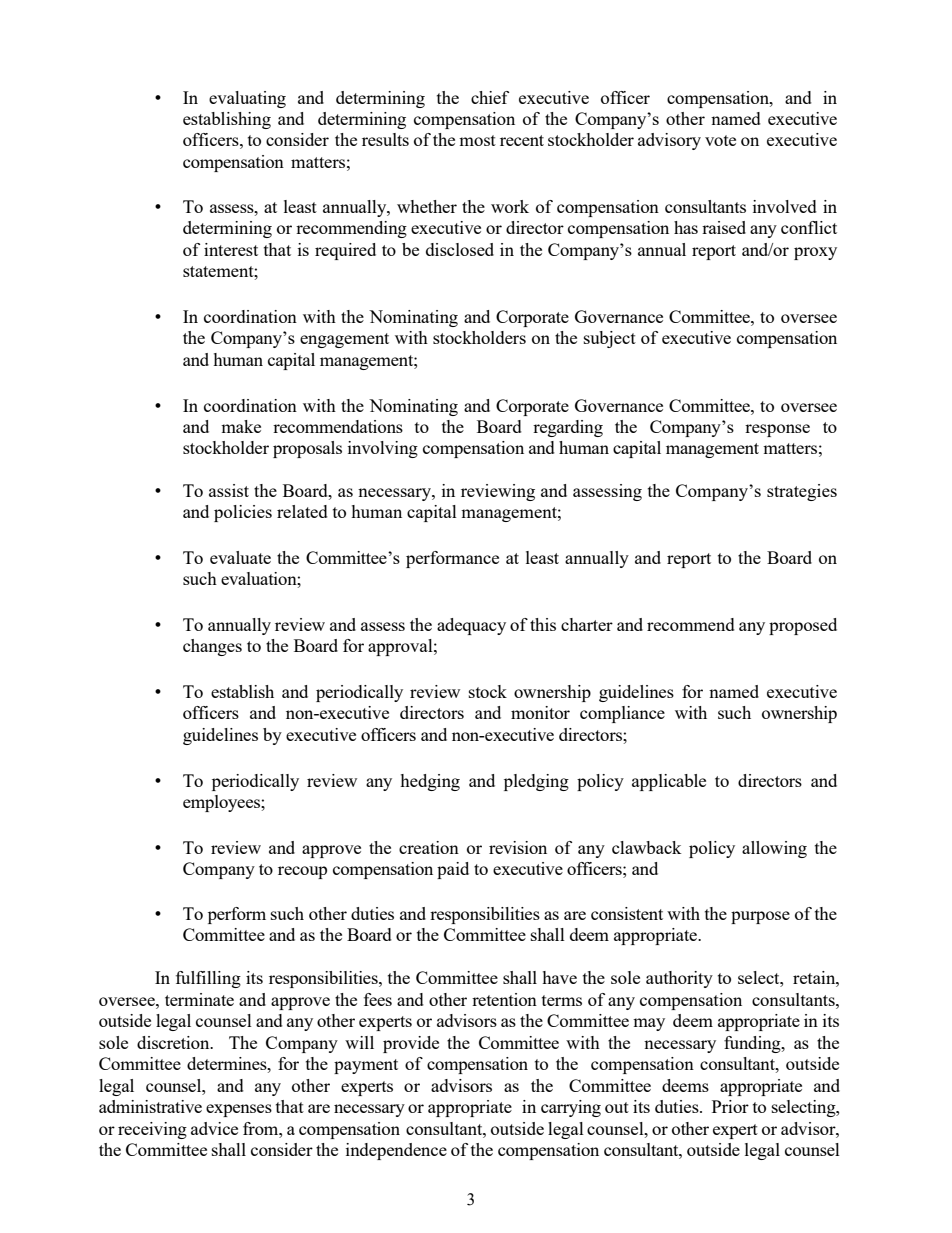  What do you see at coordinates (720, 140) in the screenshot?
I see `vote` at bounding box center [720, 140].
